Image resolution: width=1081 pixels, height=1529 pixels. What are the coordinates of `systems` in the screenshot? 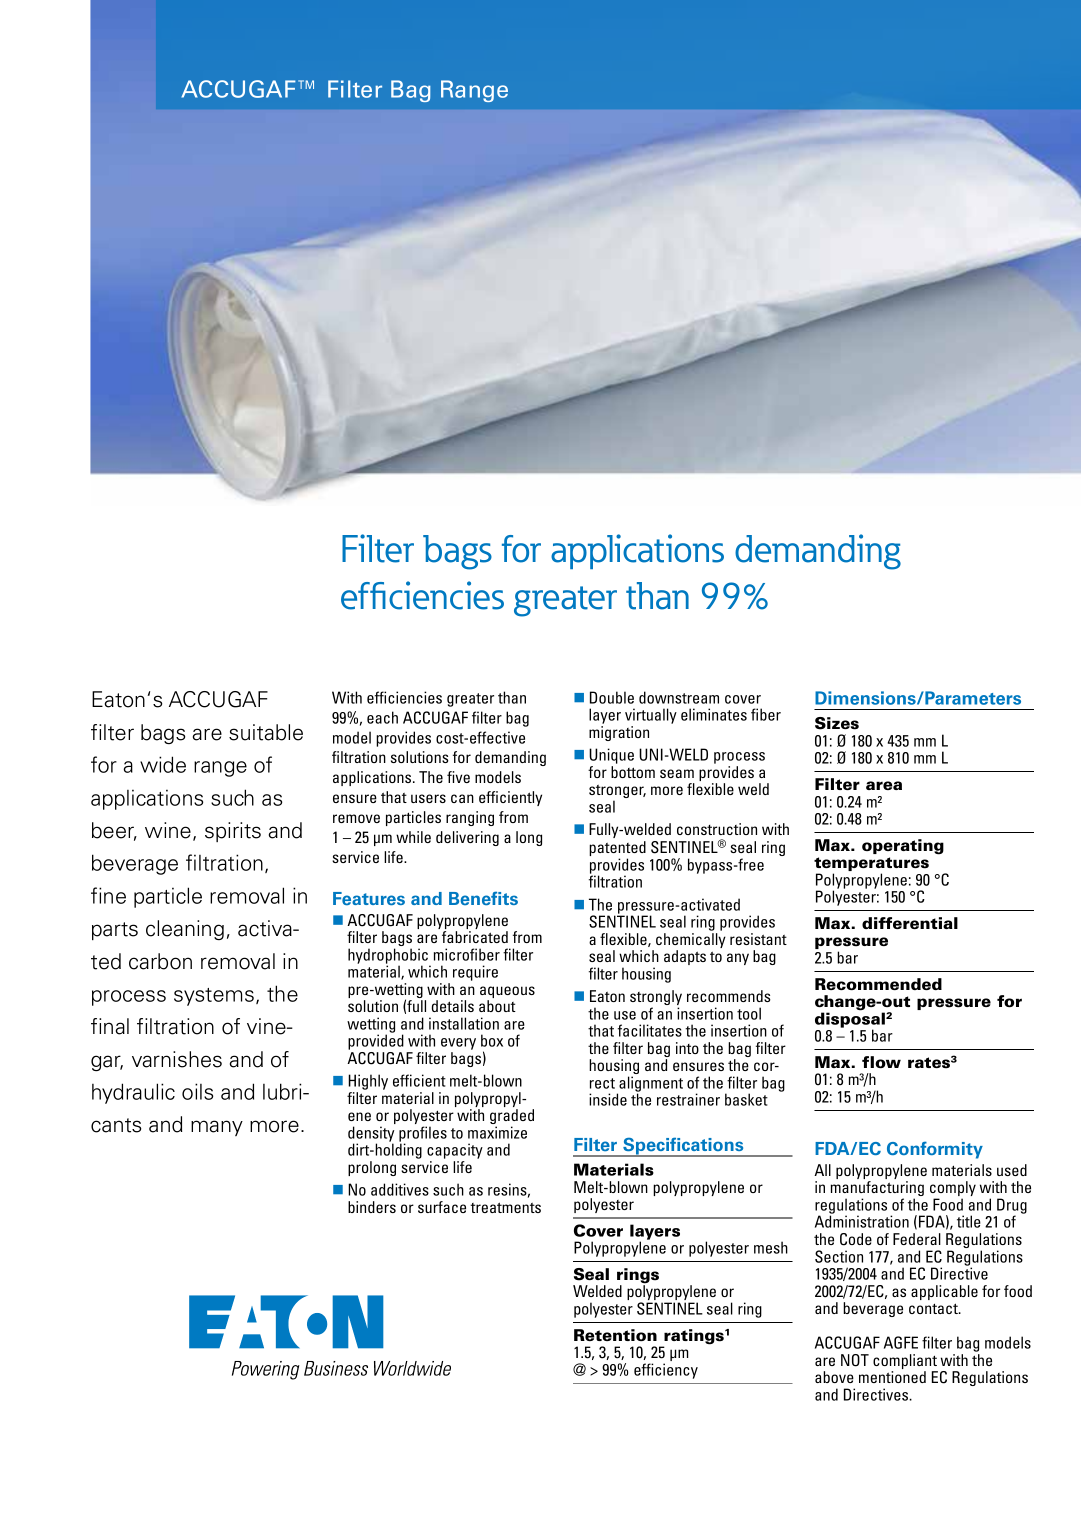 It's located at (214, 997).
